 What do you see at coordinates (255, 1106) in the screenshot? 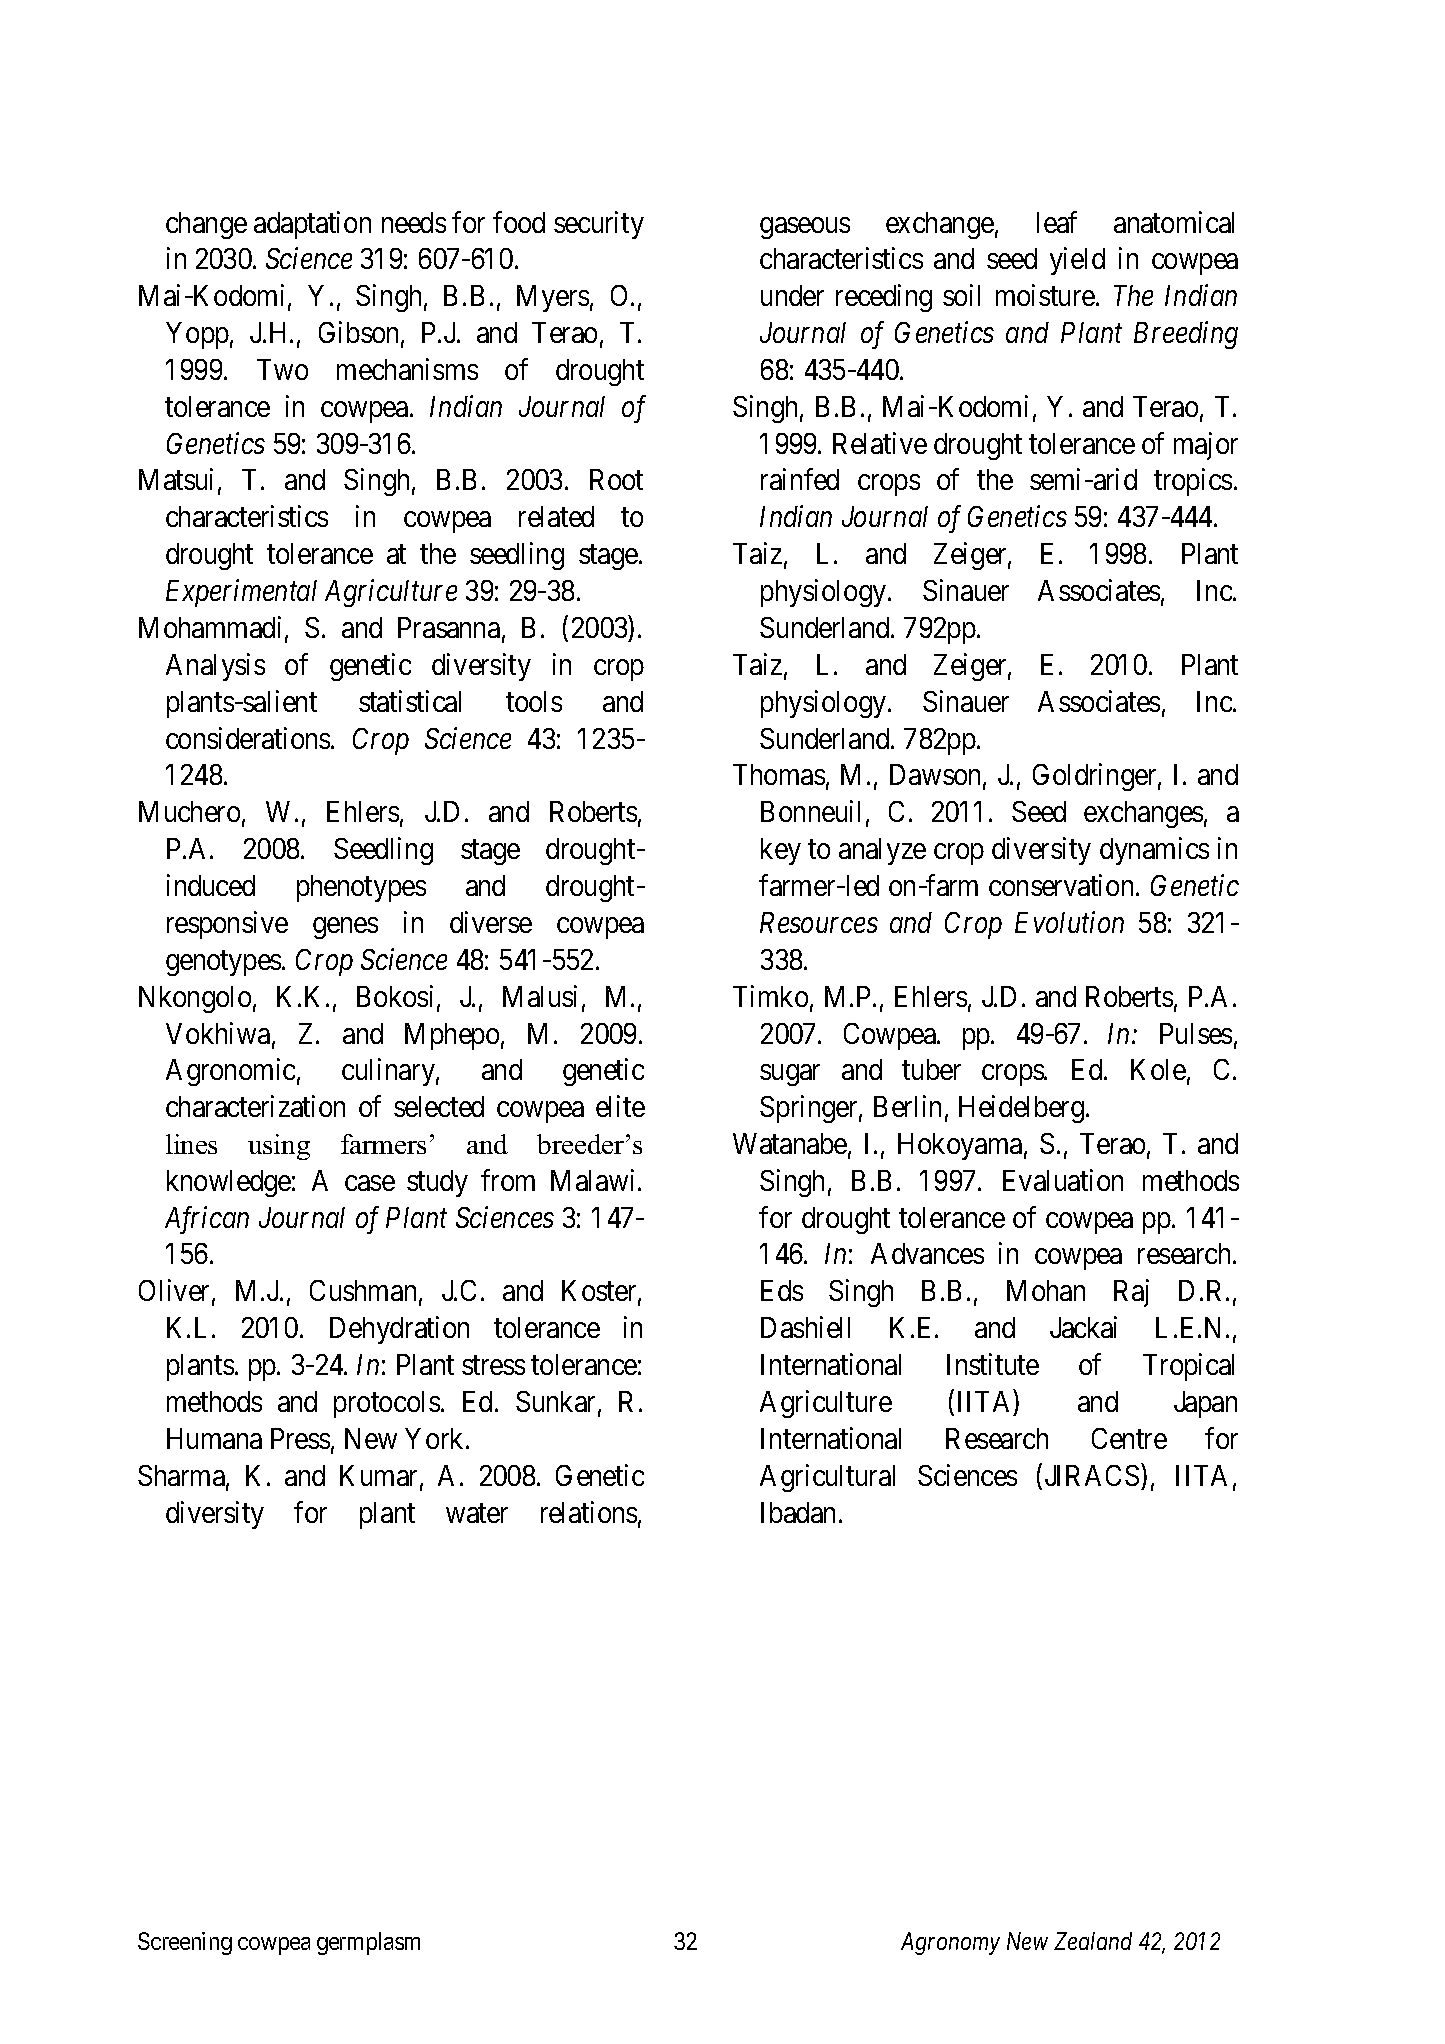
I see `characterization` at bounding box center [255, 1106].
